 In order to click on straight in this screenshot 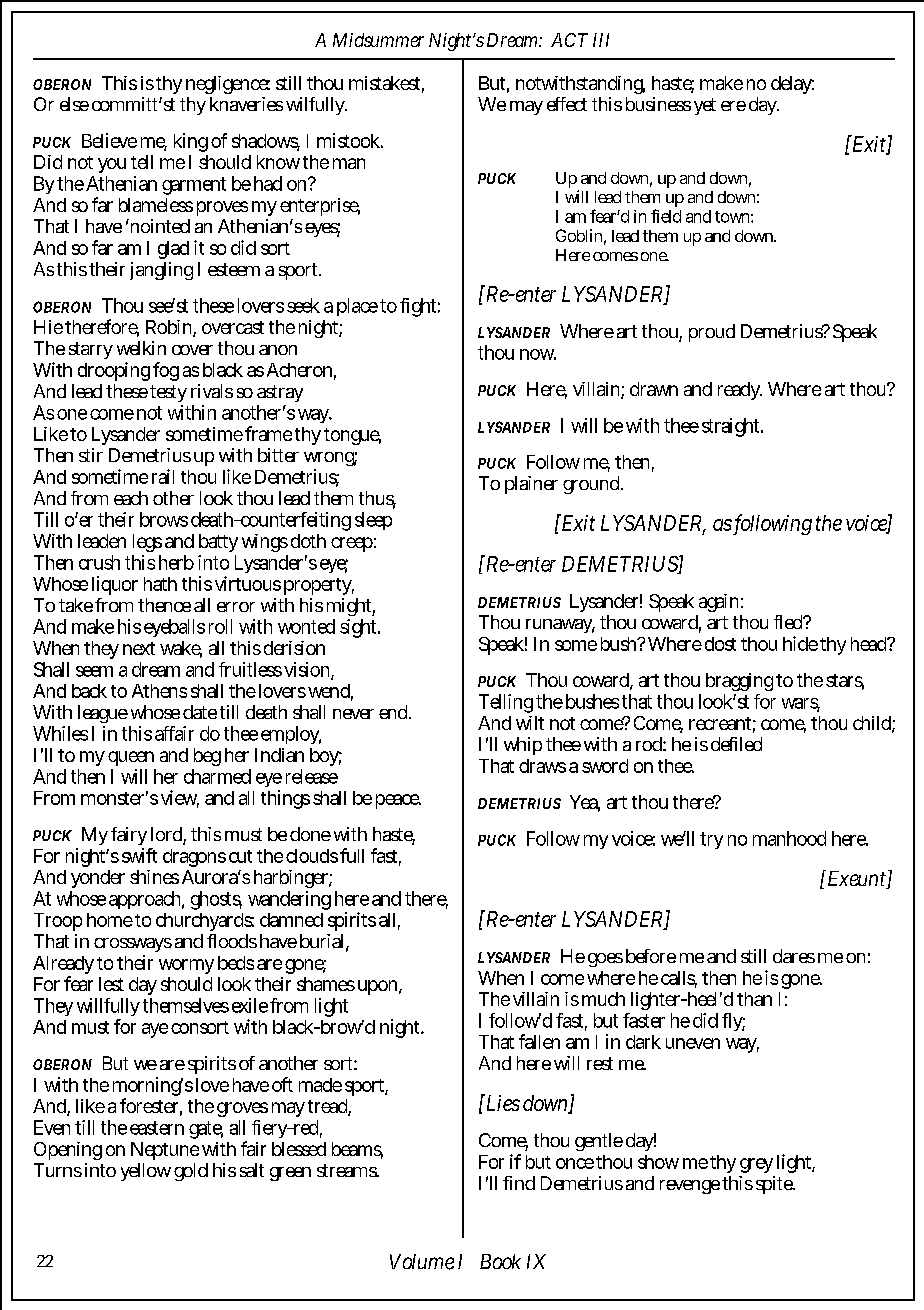, I will do `click(732, 427)`.
